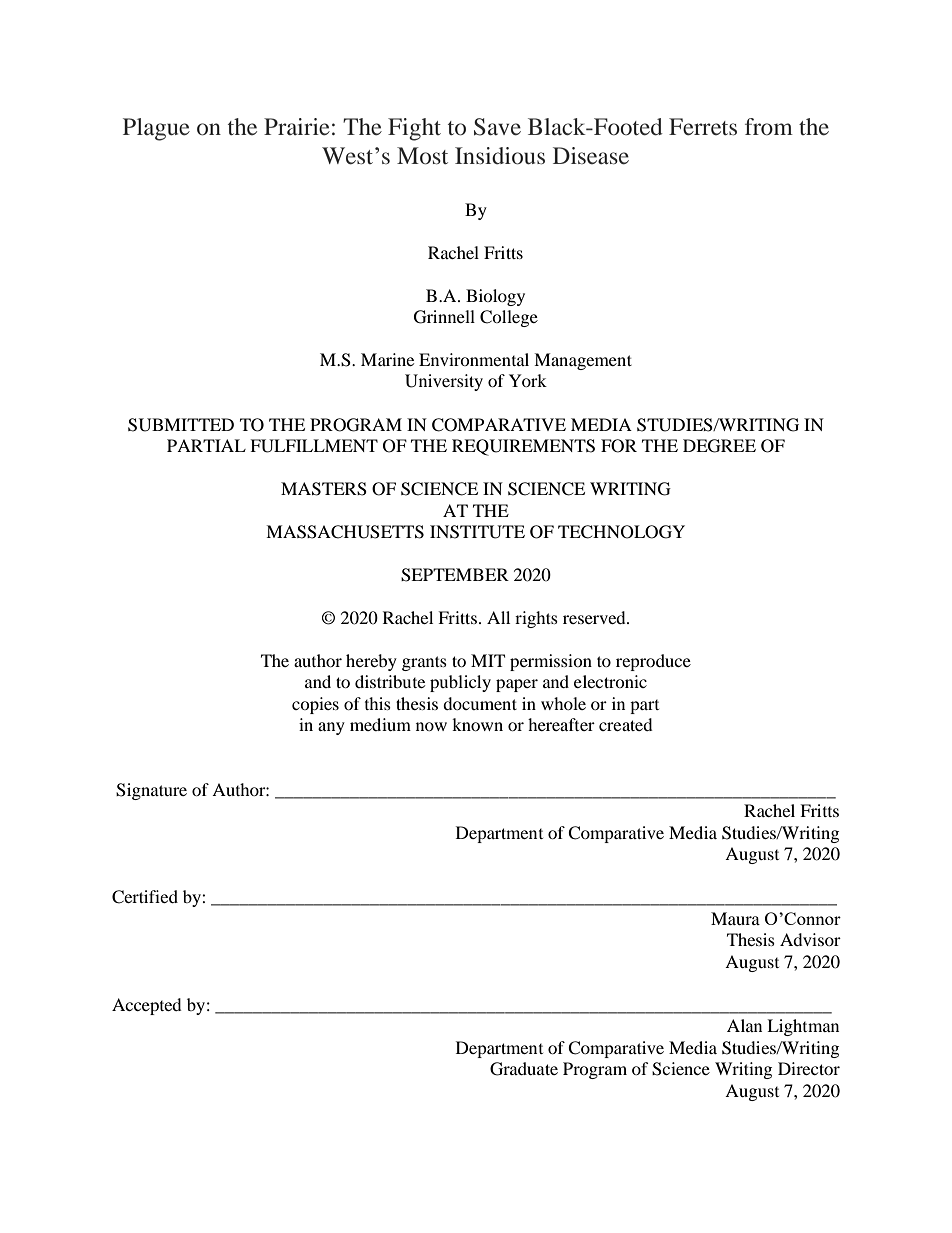  I want to click on Insidious, so click(500, 156).
